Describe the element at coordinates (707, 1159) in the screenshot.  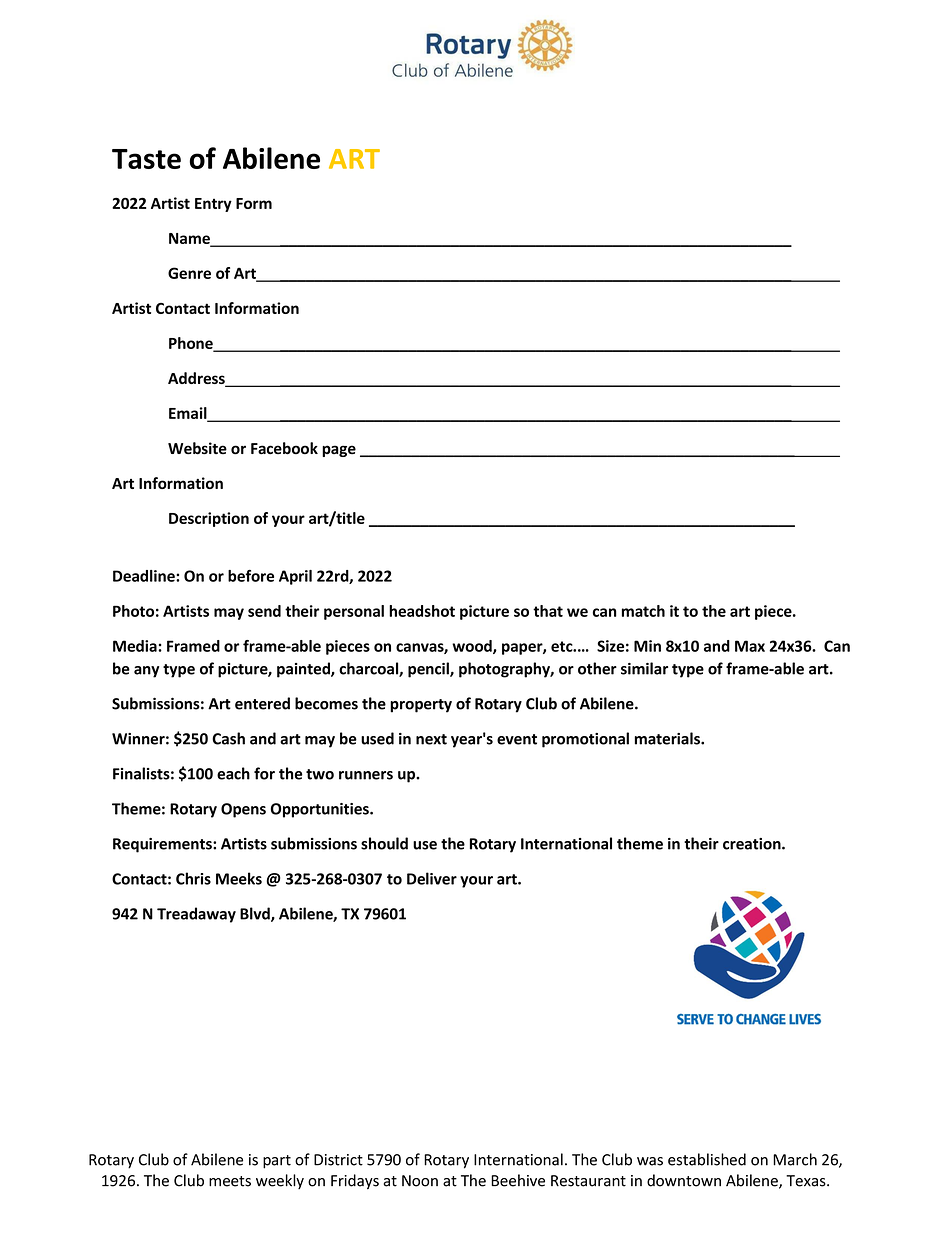
I see `established` at that location.
